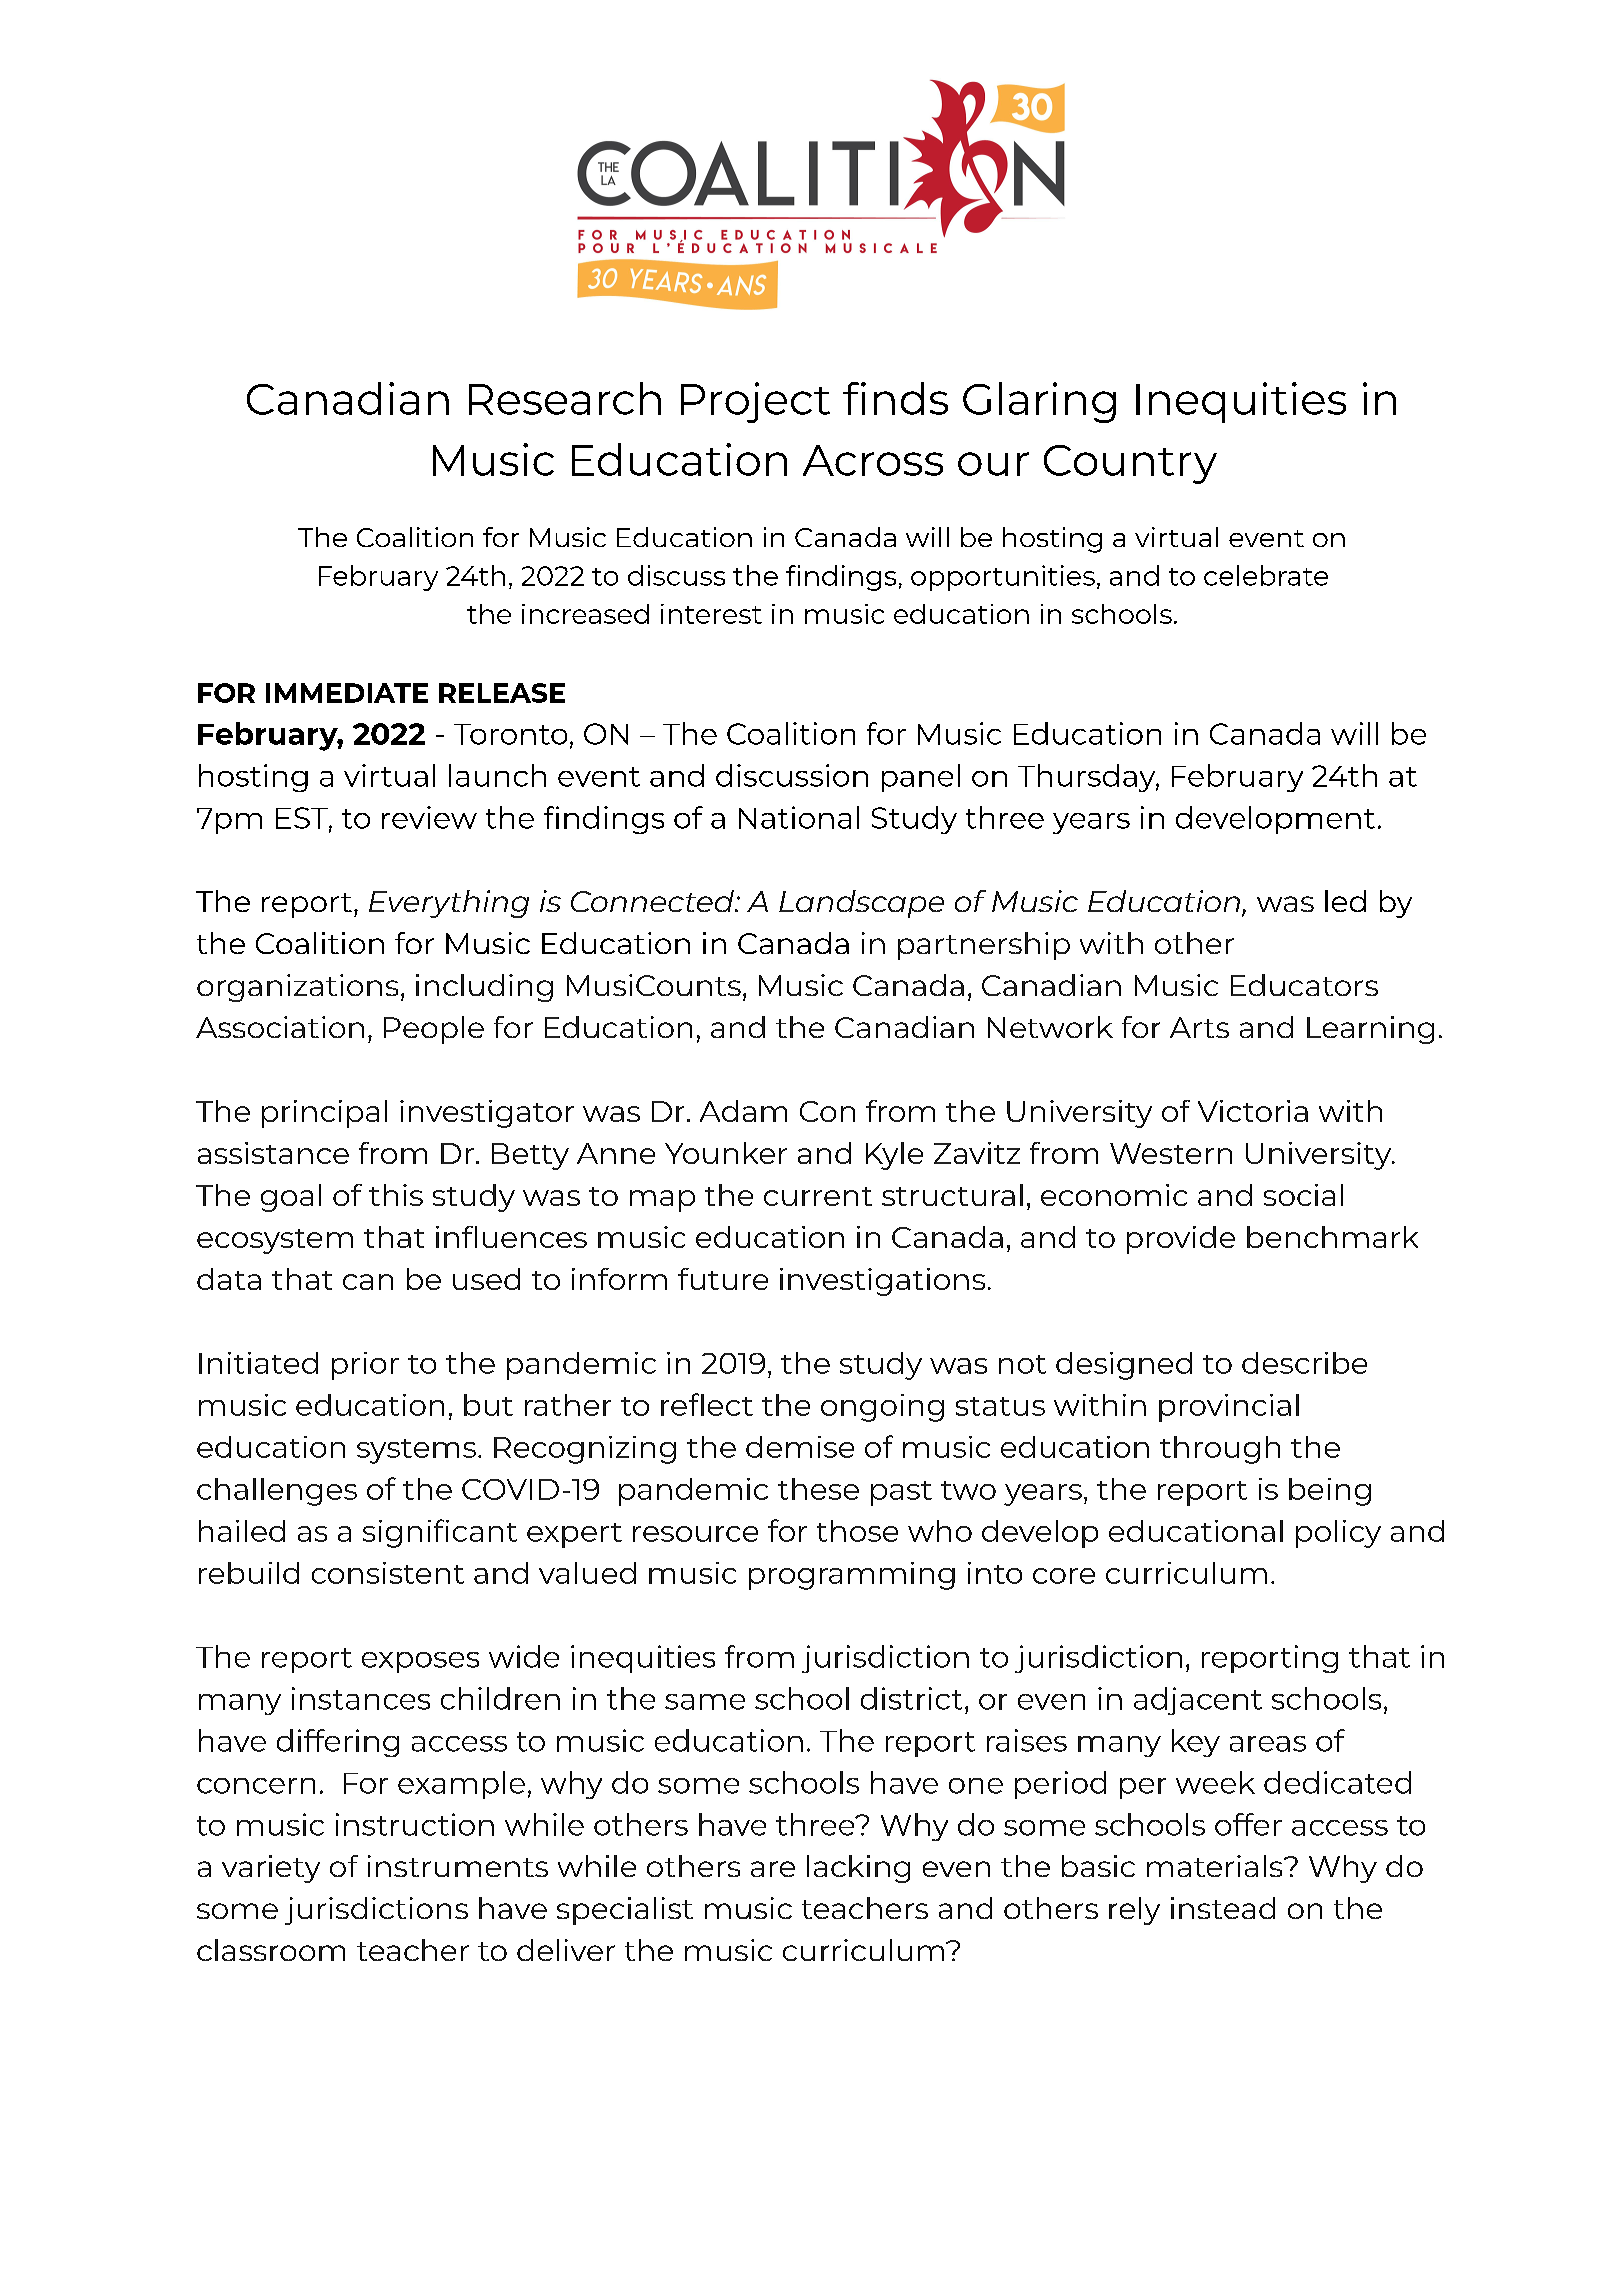  I want to click on instead, so click(1223, 1908).
